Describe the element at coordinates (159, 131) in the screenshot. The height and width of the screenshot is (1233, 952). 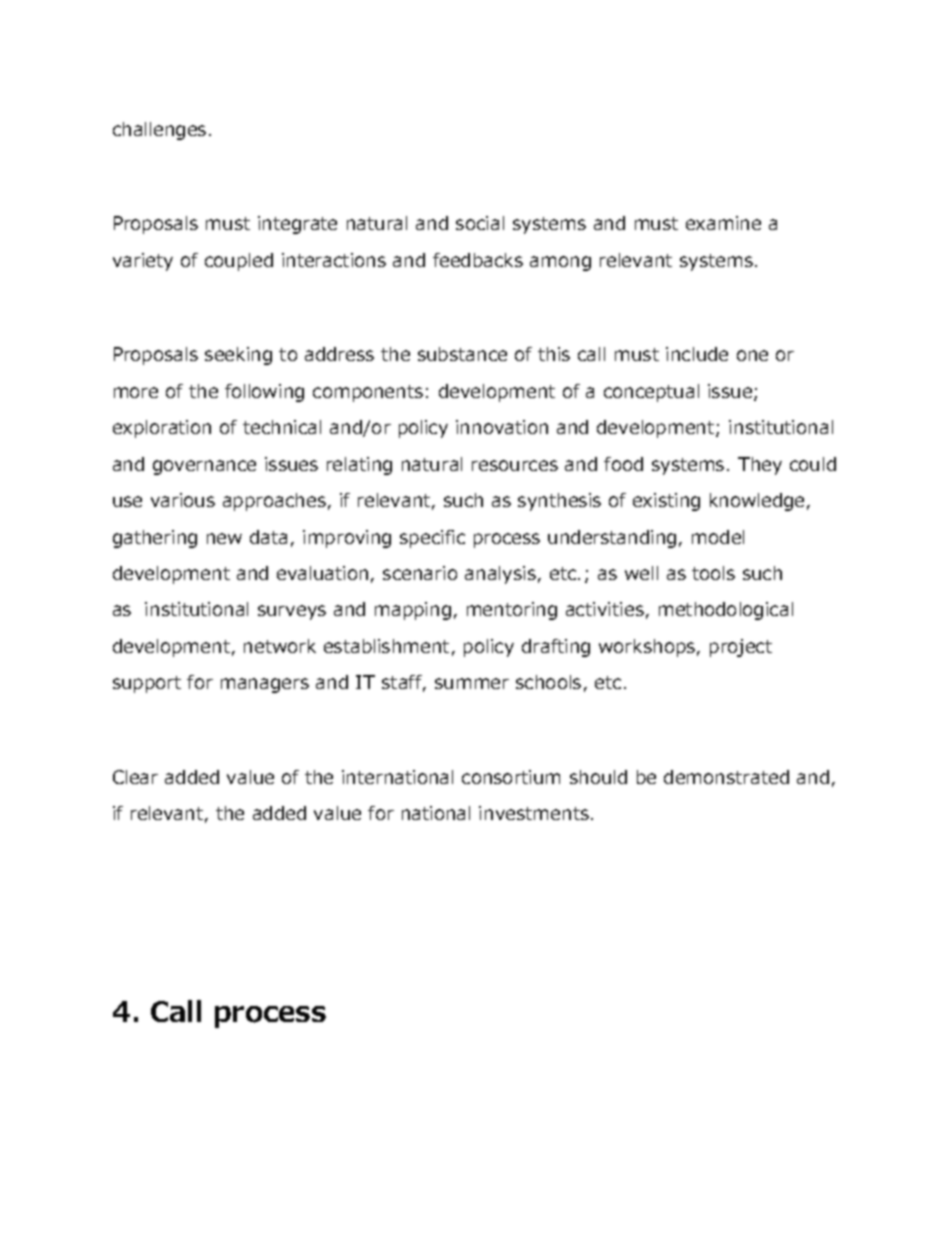
I see `challenges` at that location.
